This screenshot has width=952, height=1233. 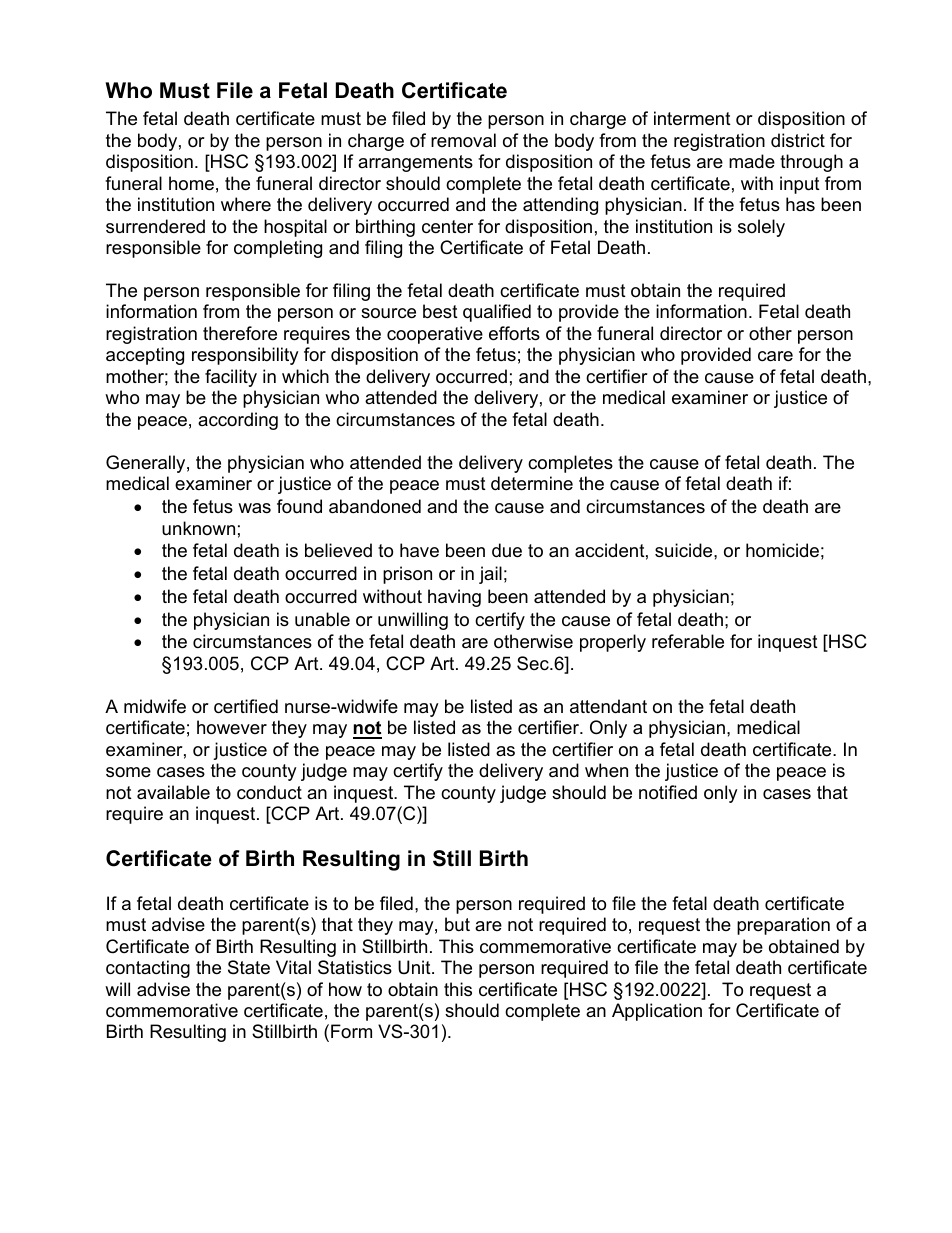 I want to click on home, so click(x=191, y=183).
